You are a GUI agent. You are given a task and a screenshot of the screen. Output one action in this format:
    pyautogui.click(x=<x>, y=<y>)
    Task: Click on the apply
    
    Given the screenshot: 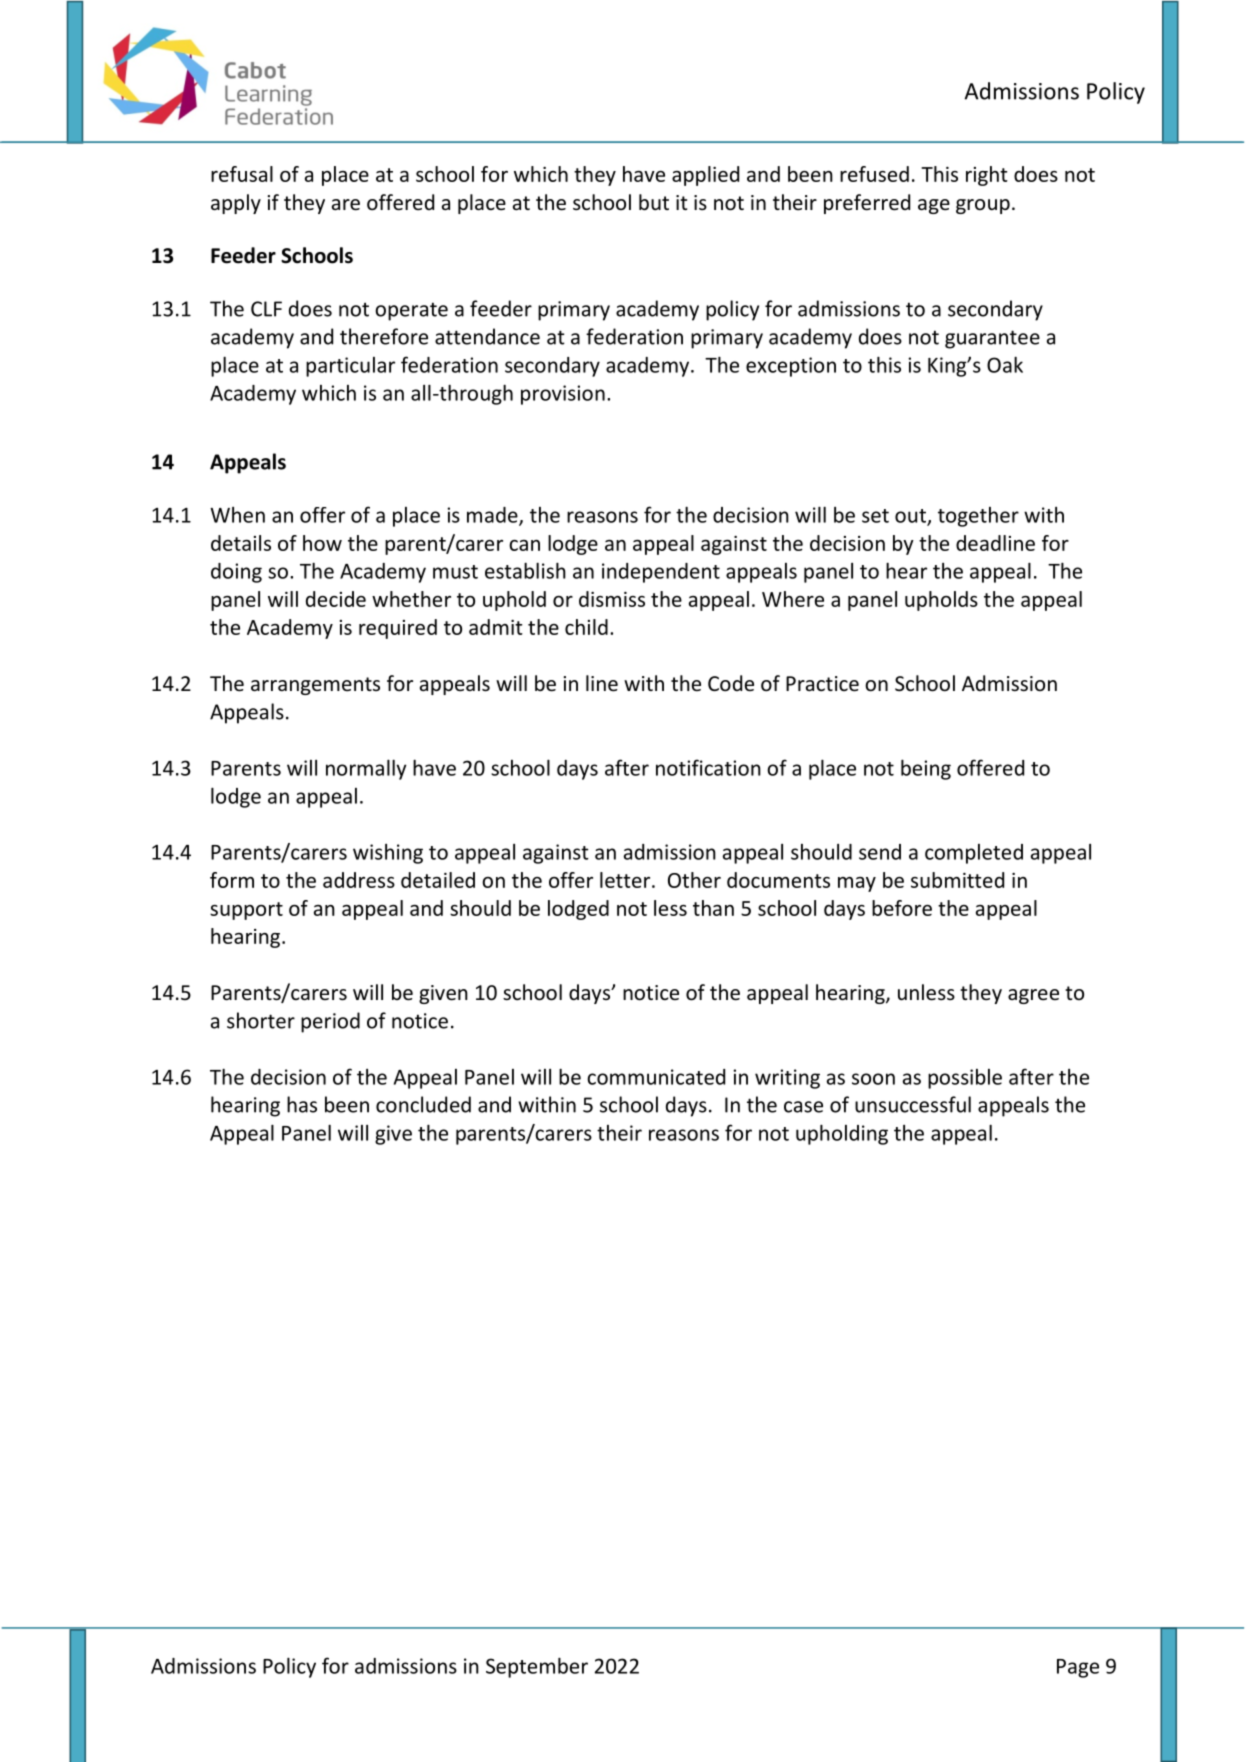 What is the action you would take?
    pyautogui.click(x=236, y=204)
